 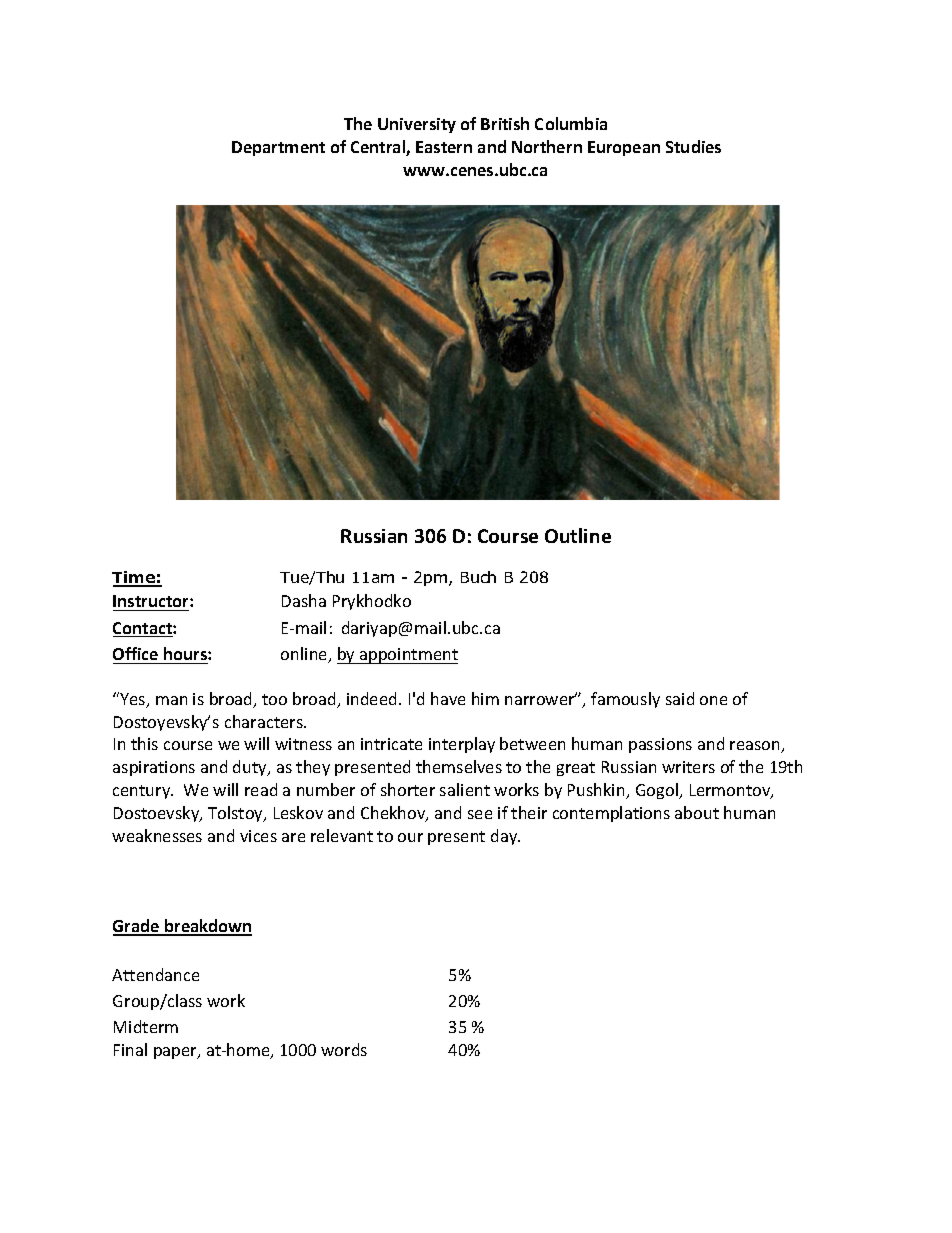 I want to click on paper, so click(x=176, y=1053).
